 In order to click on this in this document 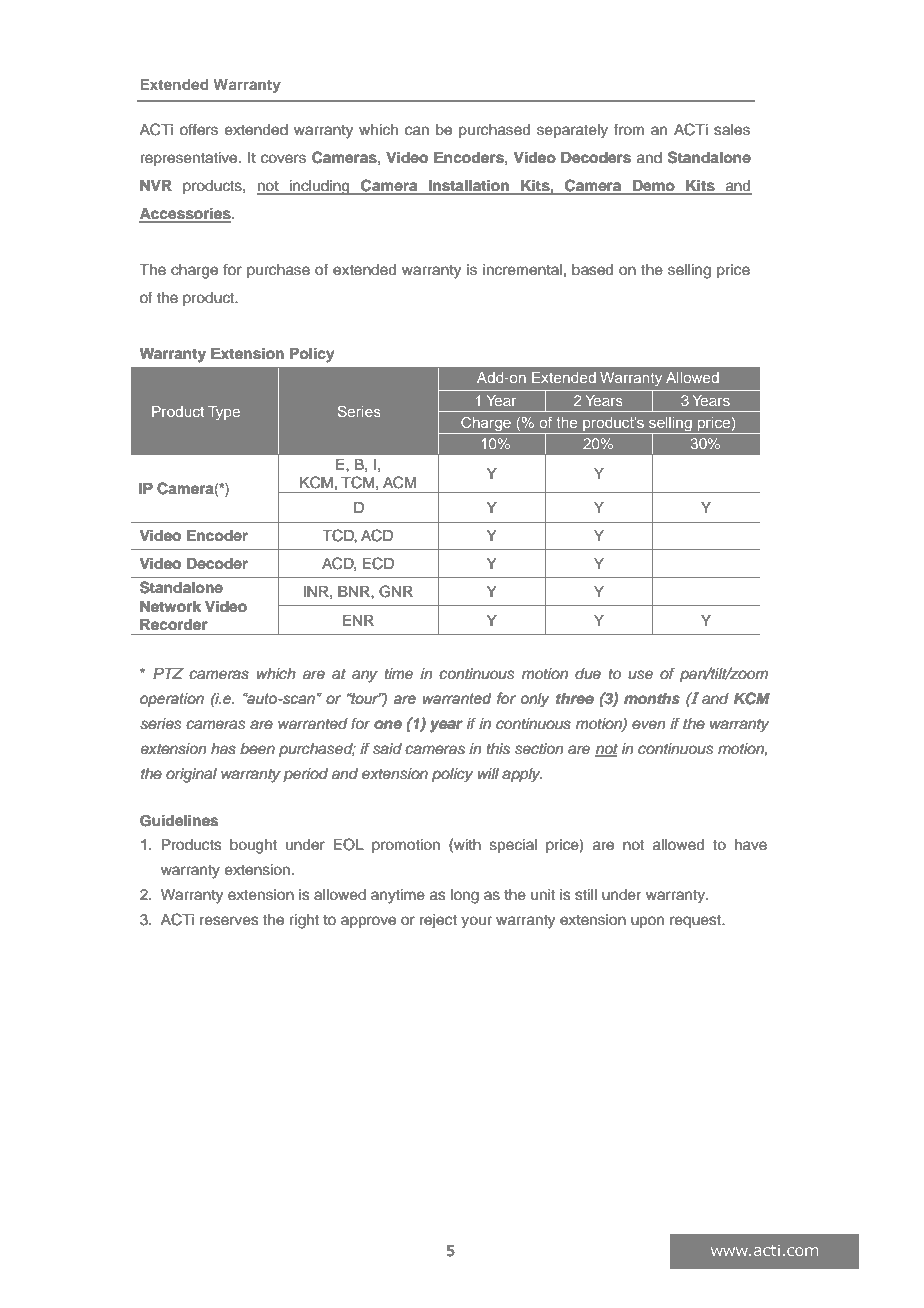, I will do `click(498, 749)`.
